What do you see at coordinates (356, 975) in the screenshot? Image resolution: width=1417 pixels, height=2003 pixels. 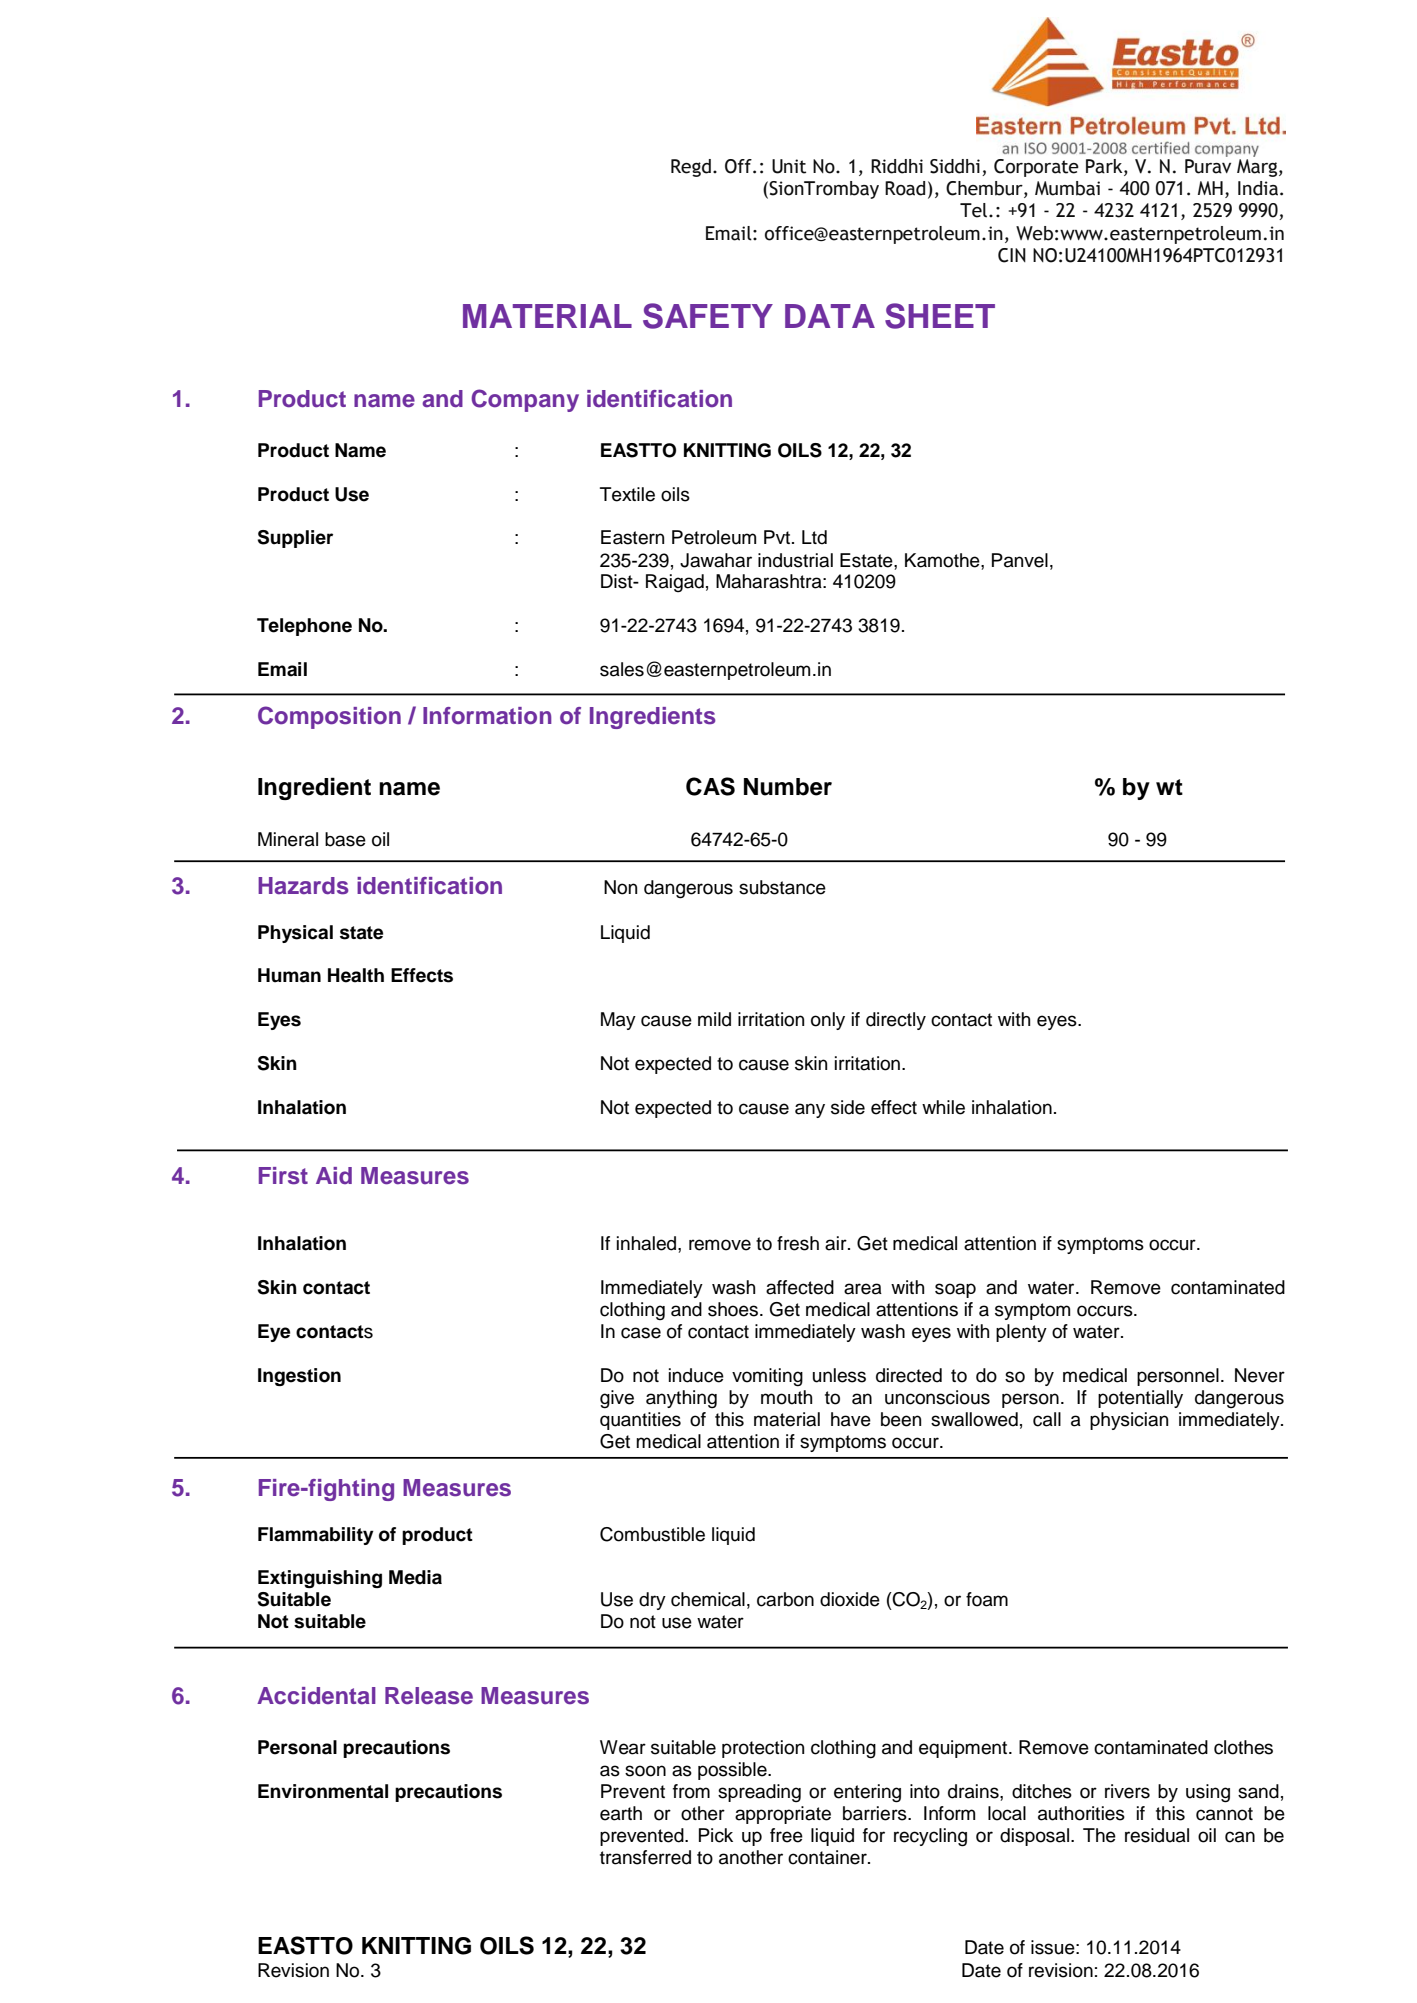 I see `Health` at bounding box center [356, 975].
